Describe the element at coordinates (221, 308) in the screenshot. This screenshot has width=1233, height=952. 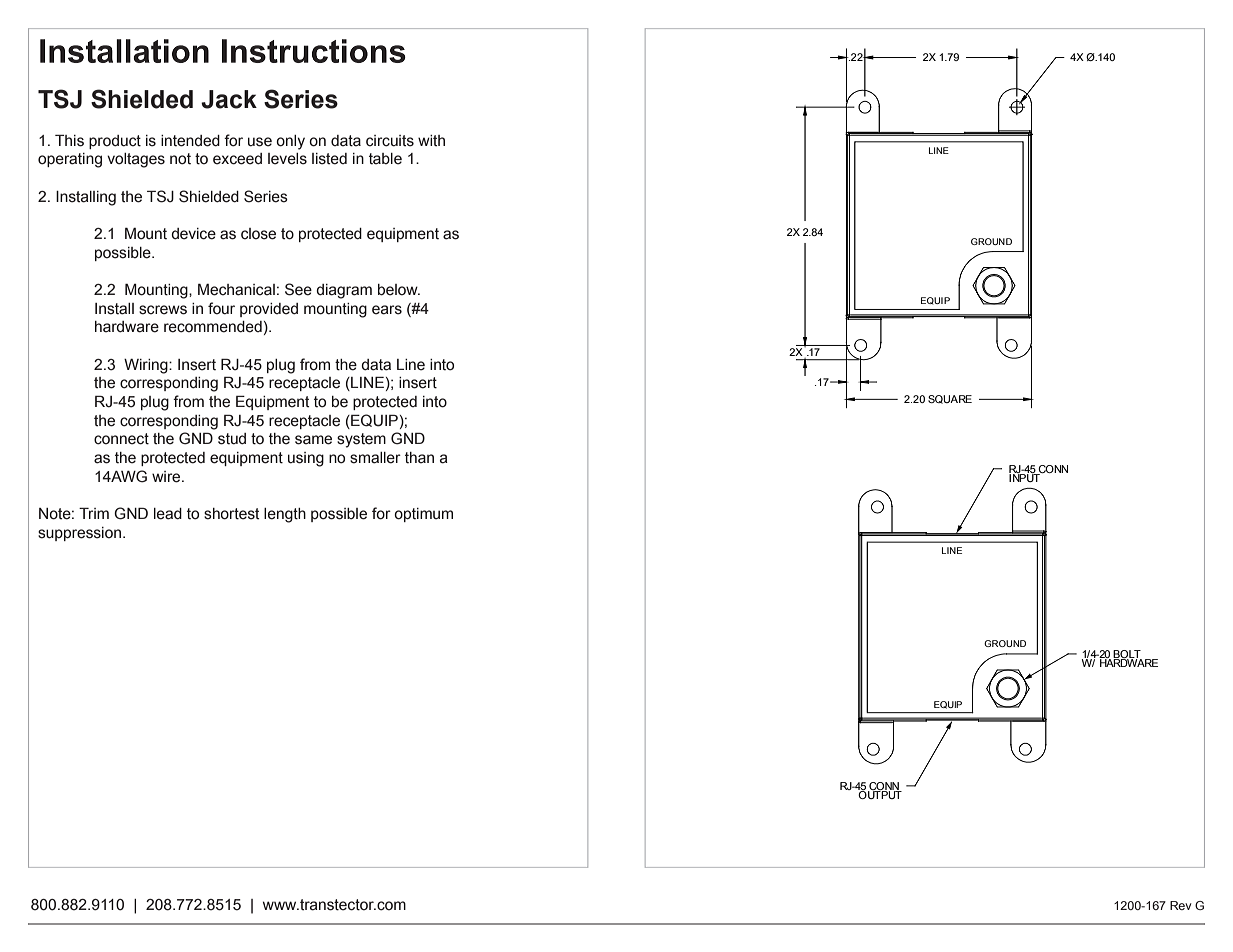
I see `four` at that location.
